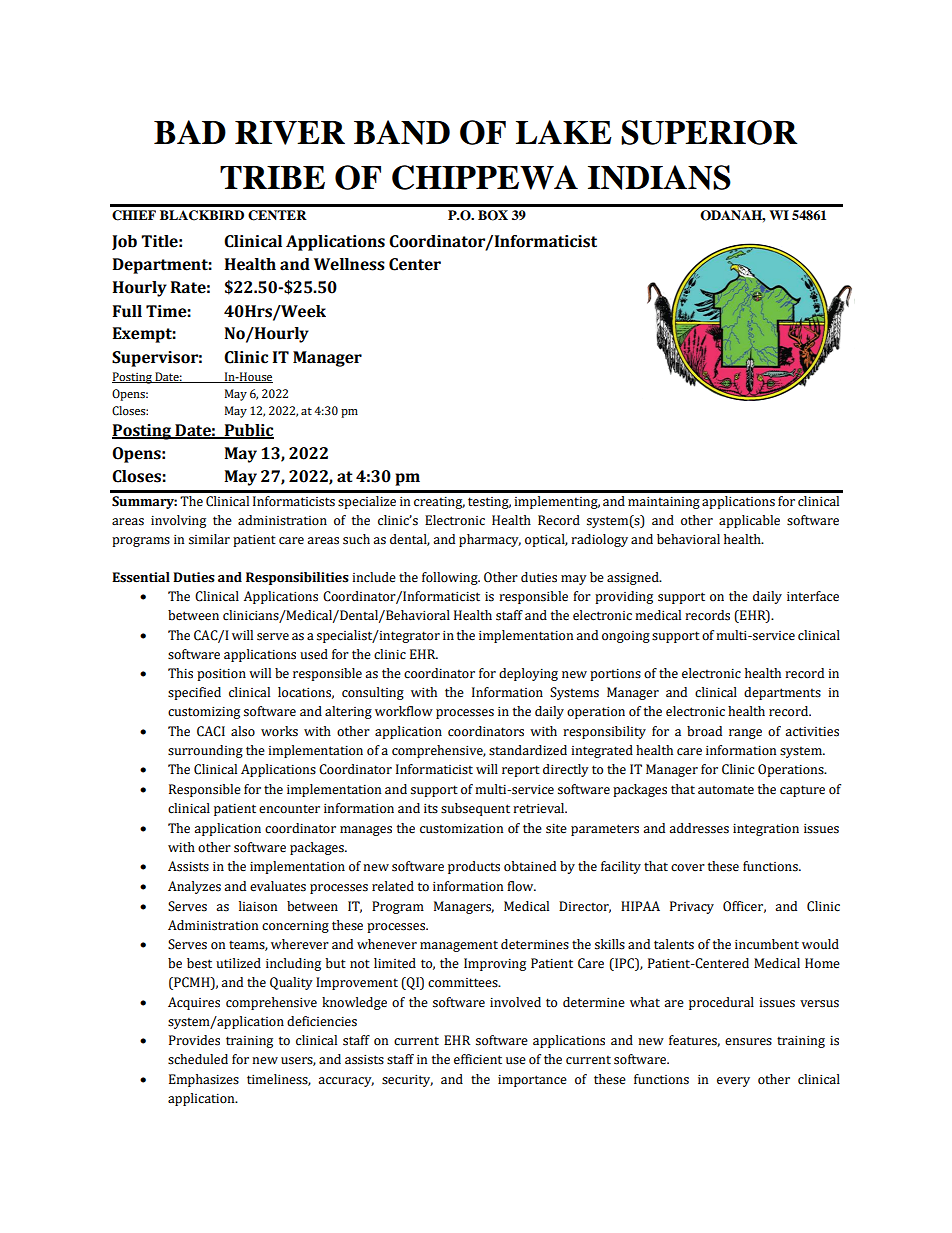  Describe the element at coordinates (709, 132) in the image. I see `SUPERIOR` at that location.
